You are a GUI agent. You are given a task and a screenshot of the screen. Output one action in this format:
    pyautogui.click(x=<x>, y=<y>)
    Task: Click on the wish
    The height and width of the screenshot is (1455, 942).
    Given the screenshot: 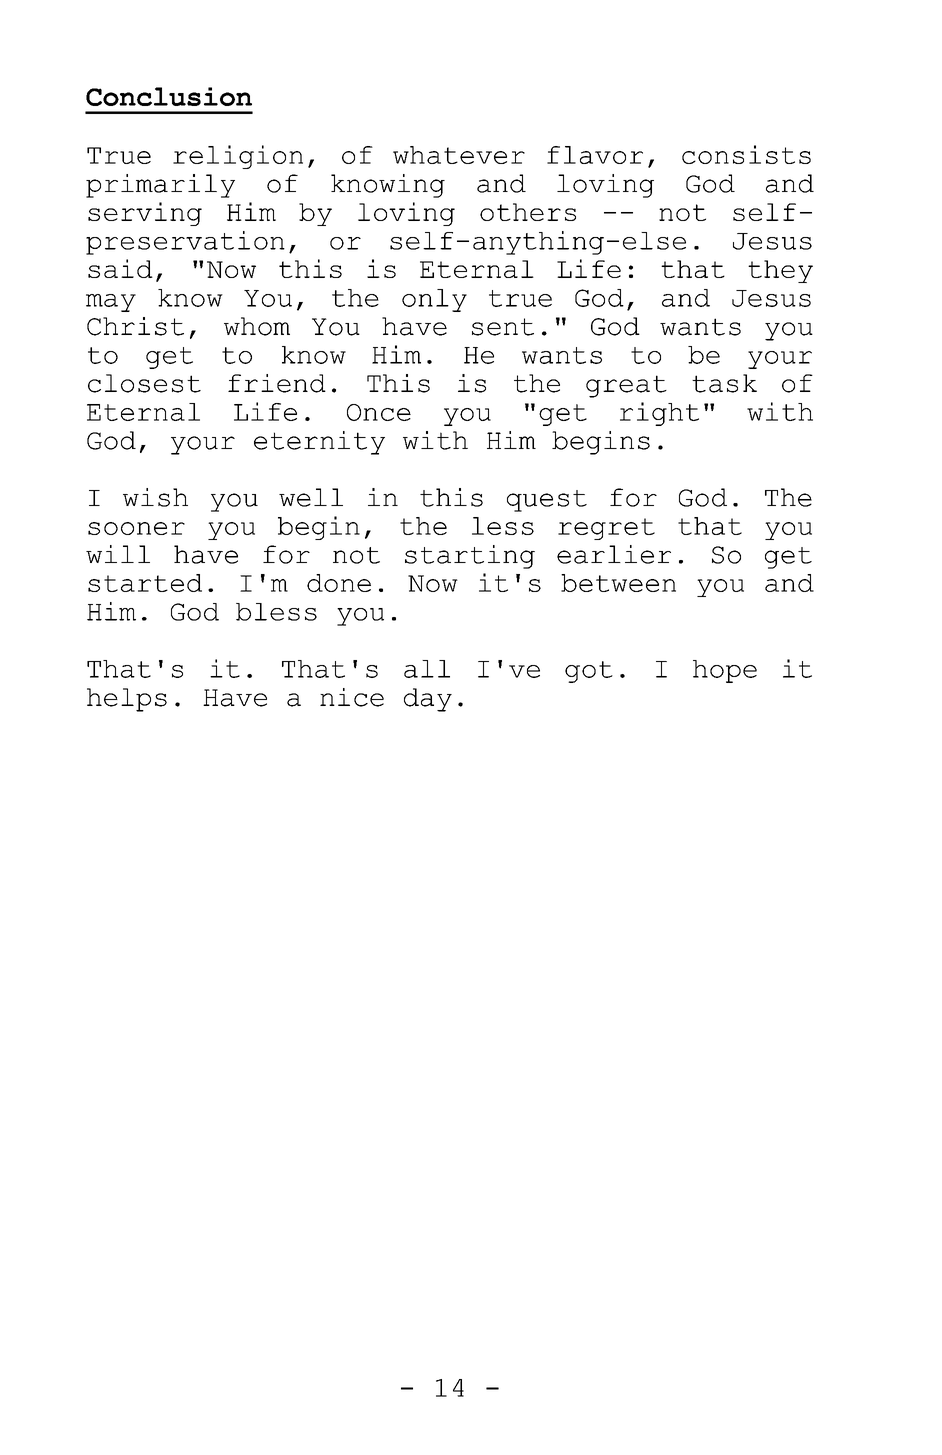 What is the action you would take?
    pyautogui.click(x=155, y=497)
